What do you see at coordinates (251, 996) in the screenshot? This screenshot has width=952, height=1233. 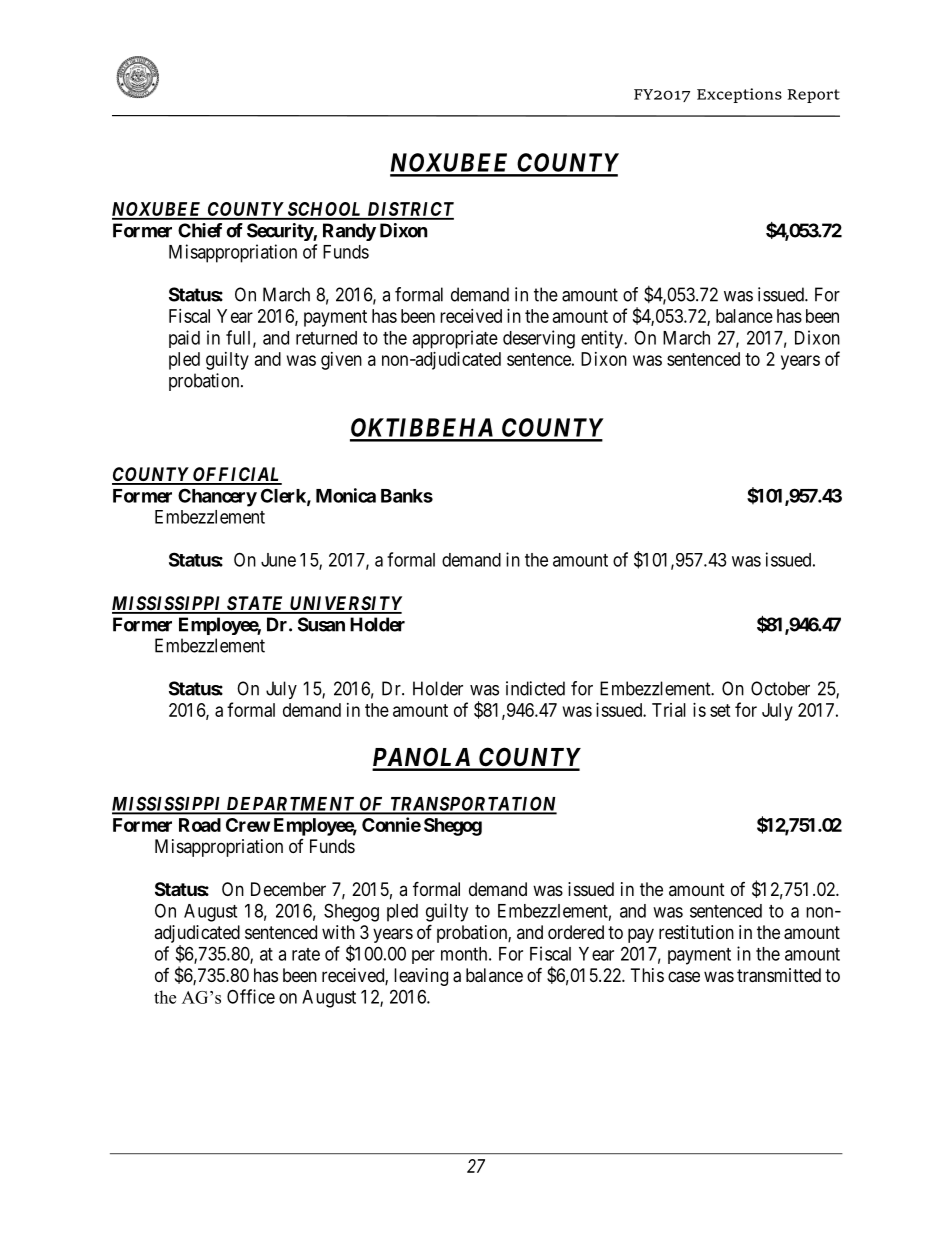 I see `Office` at bounding box center [251, 996].
